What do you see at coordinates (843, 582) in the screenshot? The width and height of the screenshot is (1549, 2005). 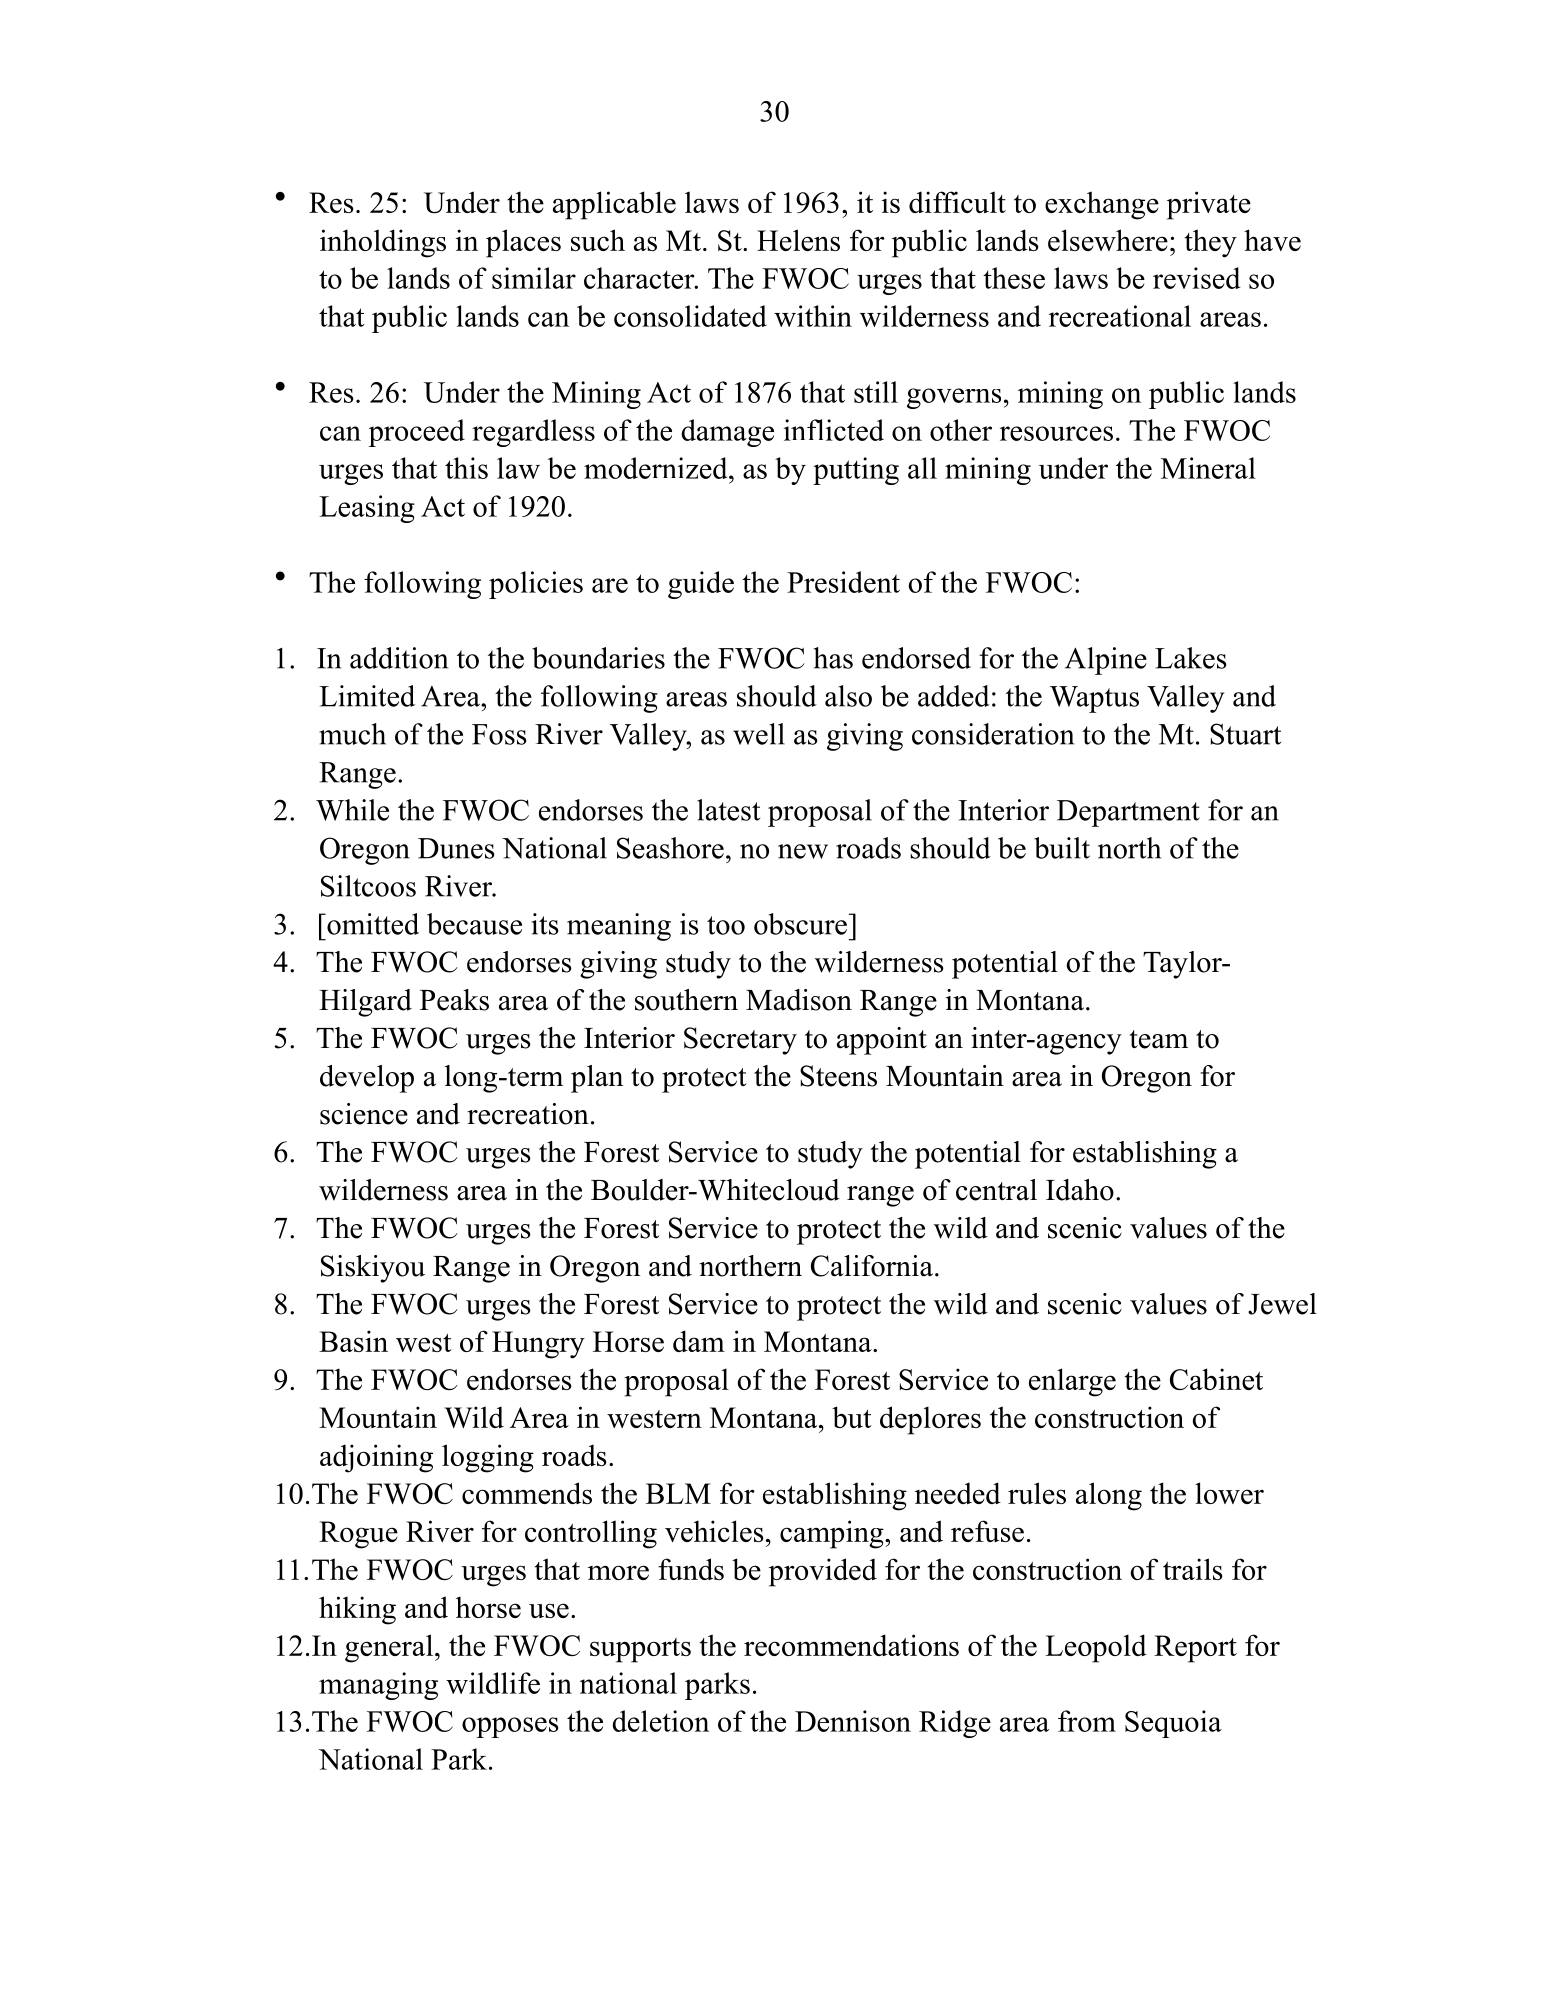 I see `President` at bounding box center [843, 582].
